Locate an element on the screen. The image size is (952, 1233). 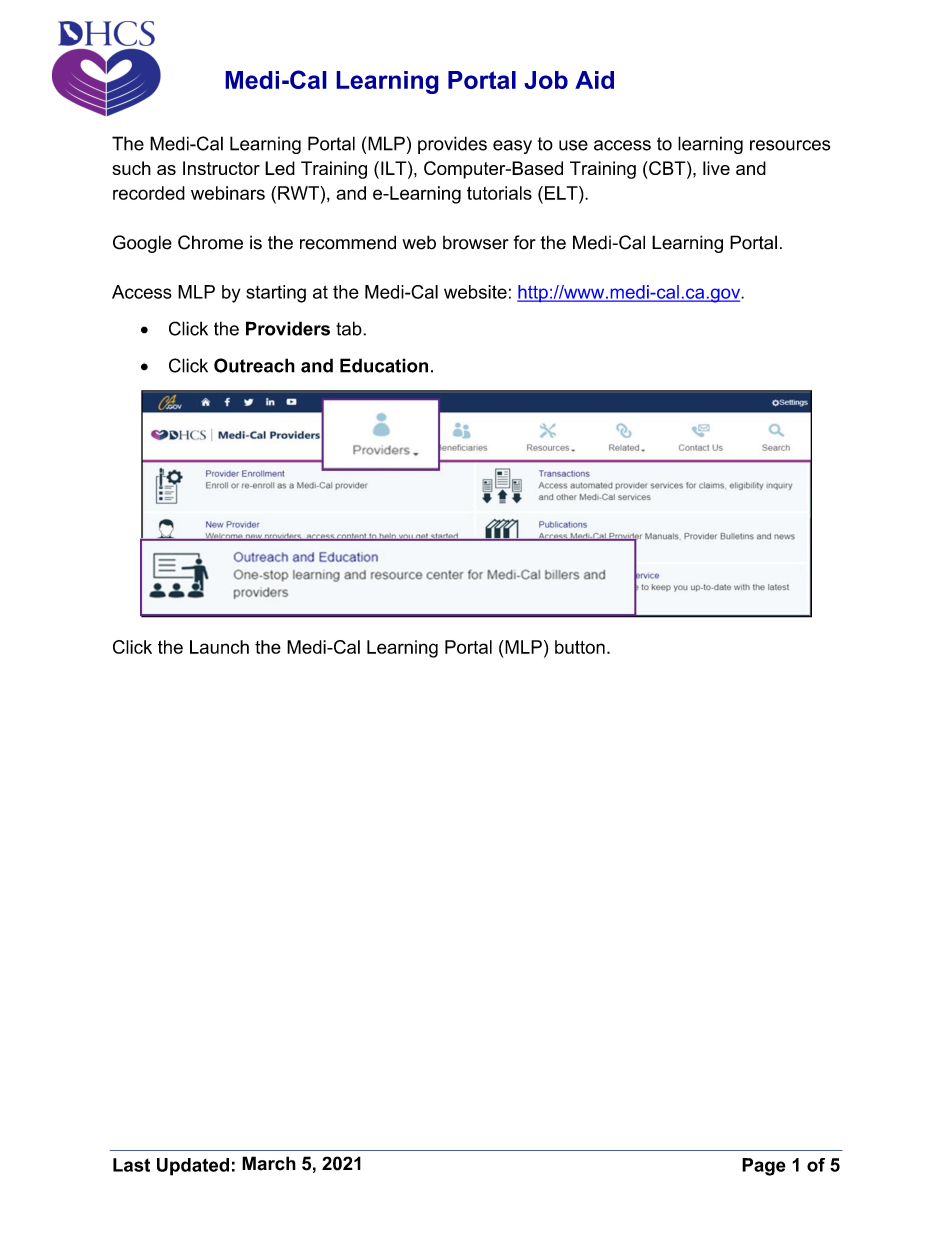
Instructor is located at coordinates (221, 168).
